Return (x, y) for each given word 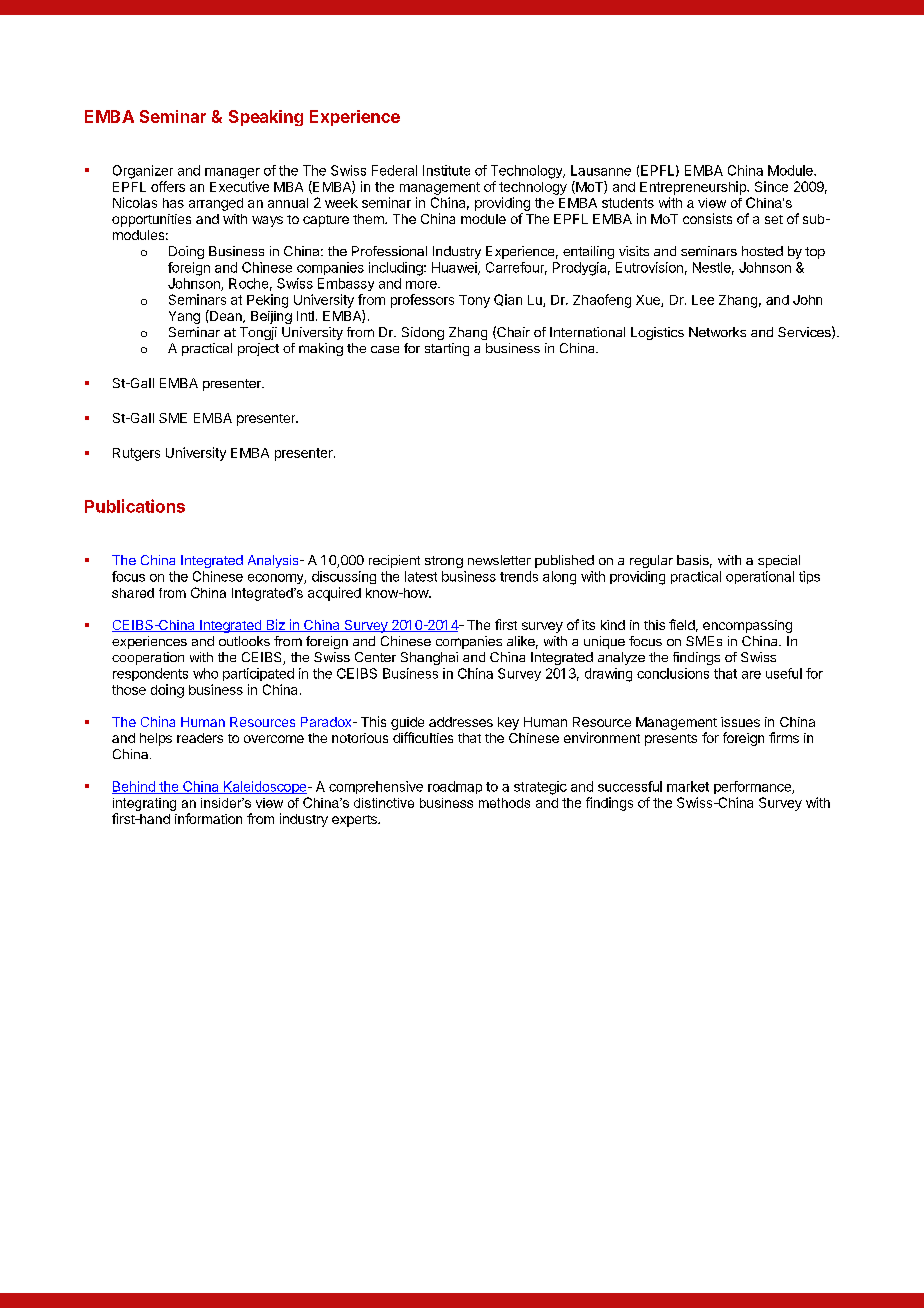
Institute (446, 170)
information (208, 818)
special (779, 561)
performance (753, 787)
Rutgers (136, 454)
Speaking (266, 118)
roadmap (455, 787)
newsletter (499, 560)
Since (771, 186)
